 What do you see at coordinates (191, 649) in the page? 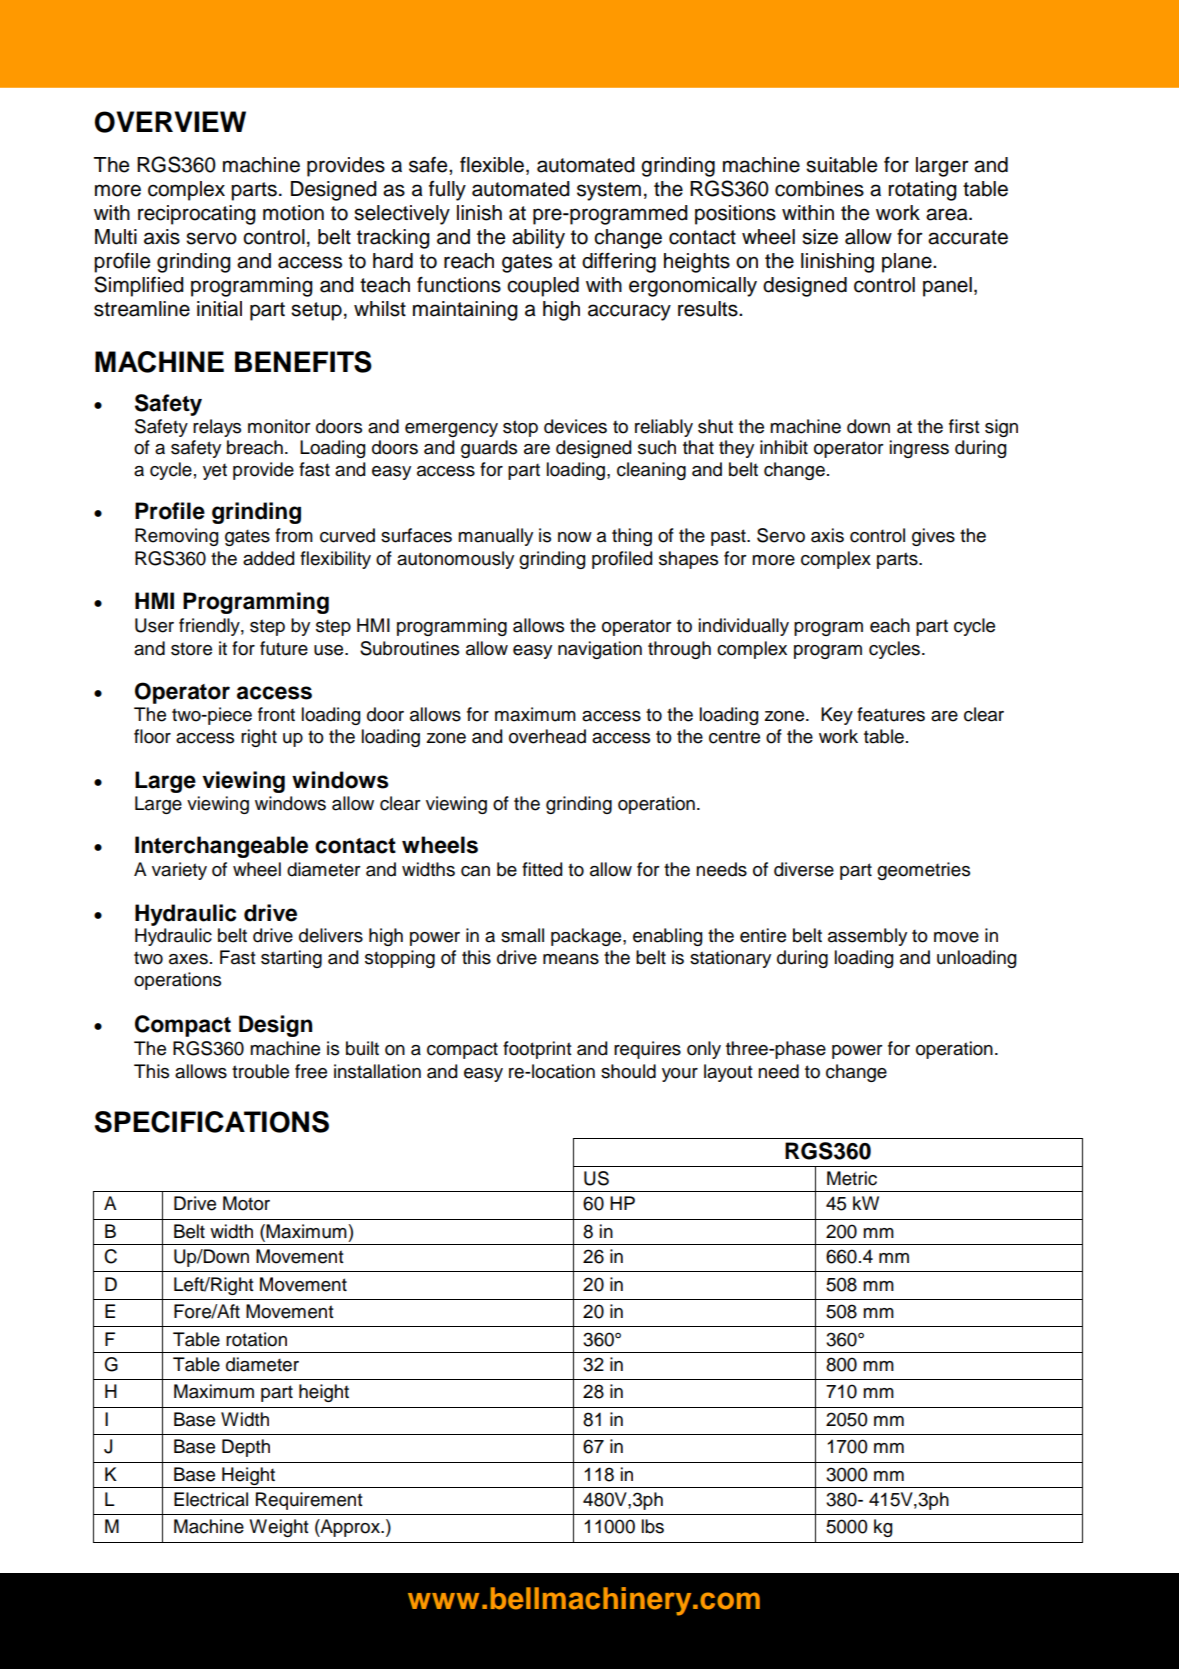
I see `store` at bounding box center [191, 649].
